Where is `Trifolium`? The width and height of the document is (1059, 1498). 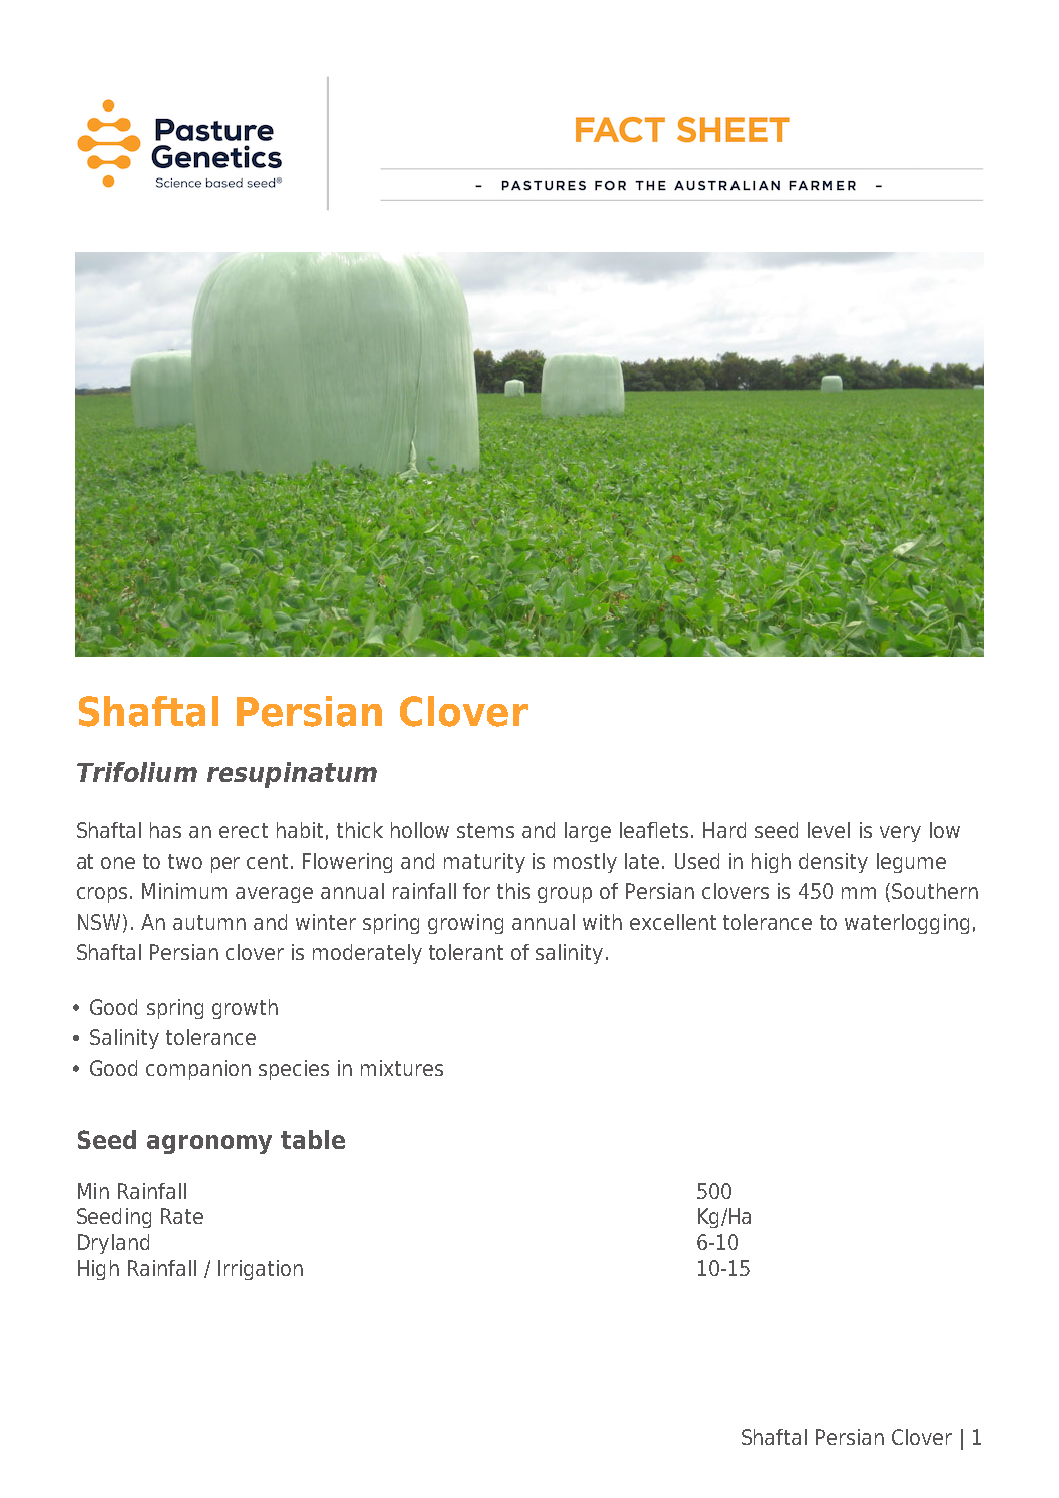 Trifolium is located at coordinates (137, 772).
